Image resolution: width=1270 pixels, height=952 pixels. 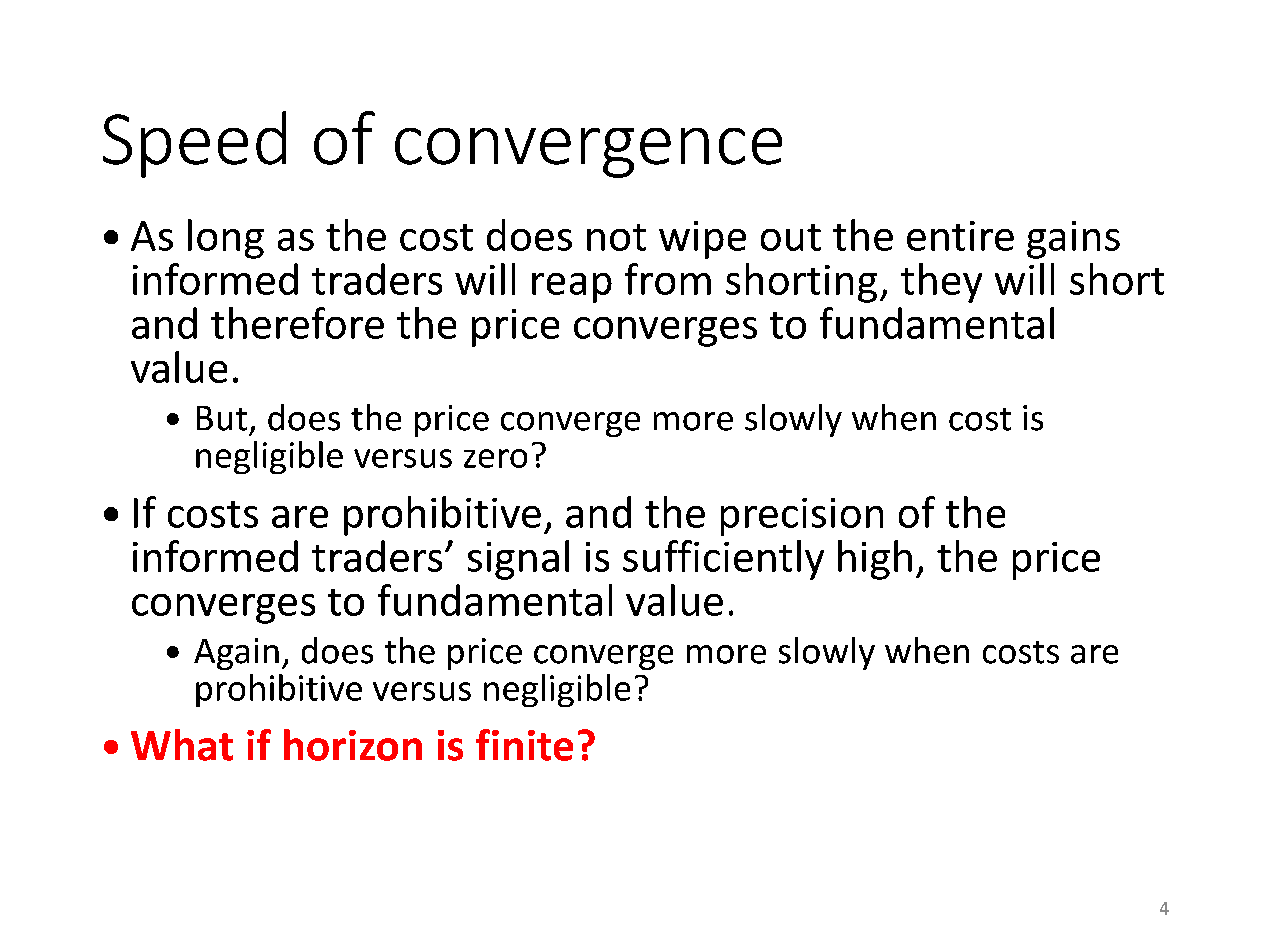 I want to click on entire, so click(x=960, y=236).
